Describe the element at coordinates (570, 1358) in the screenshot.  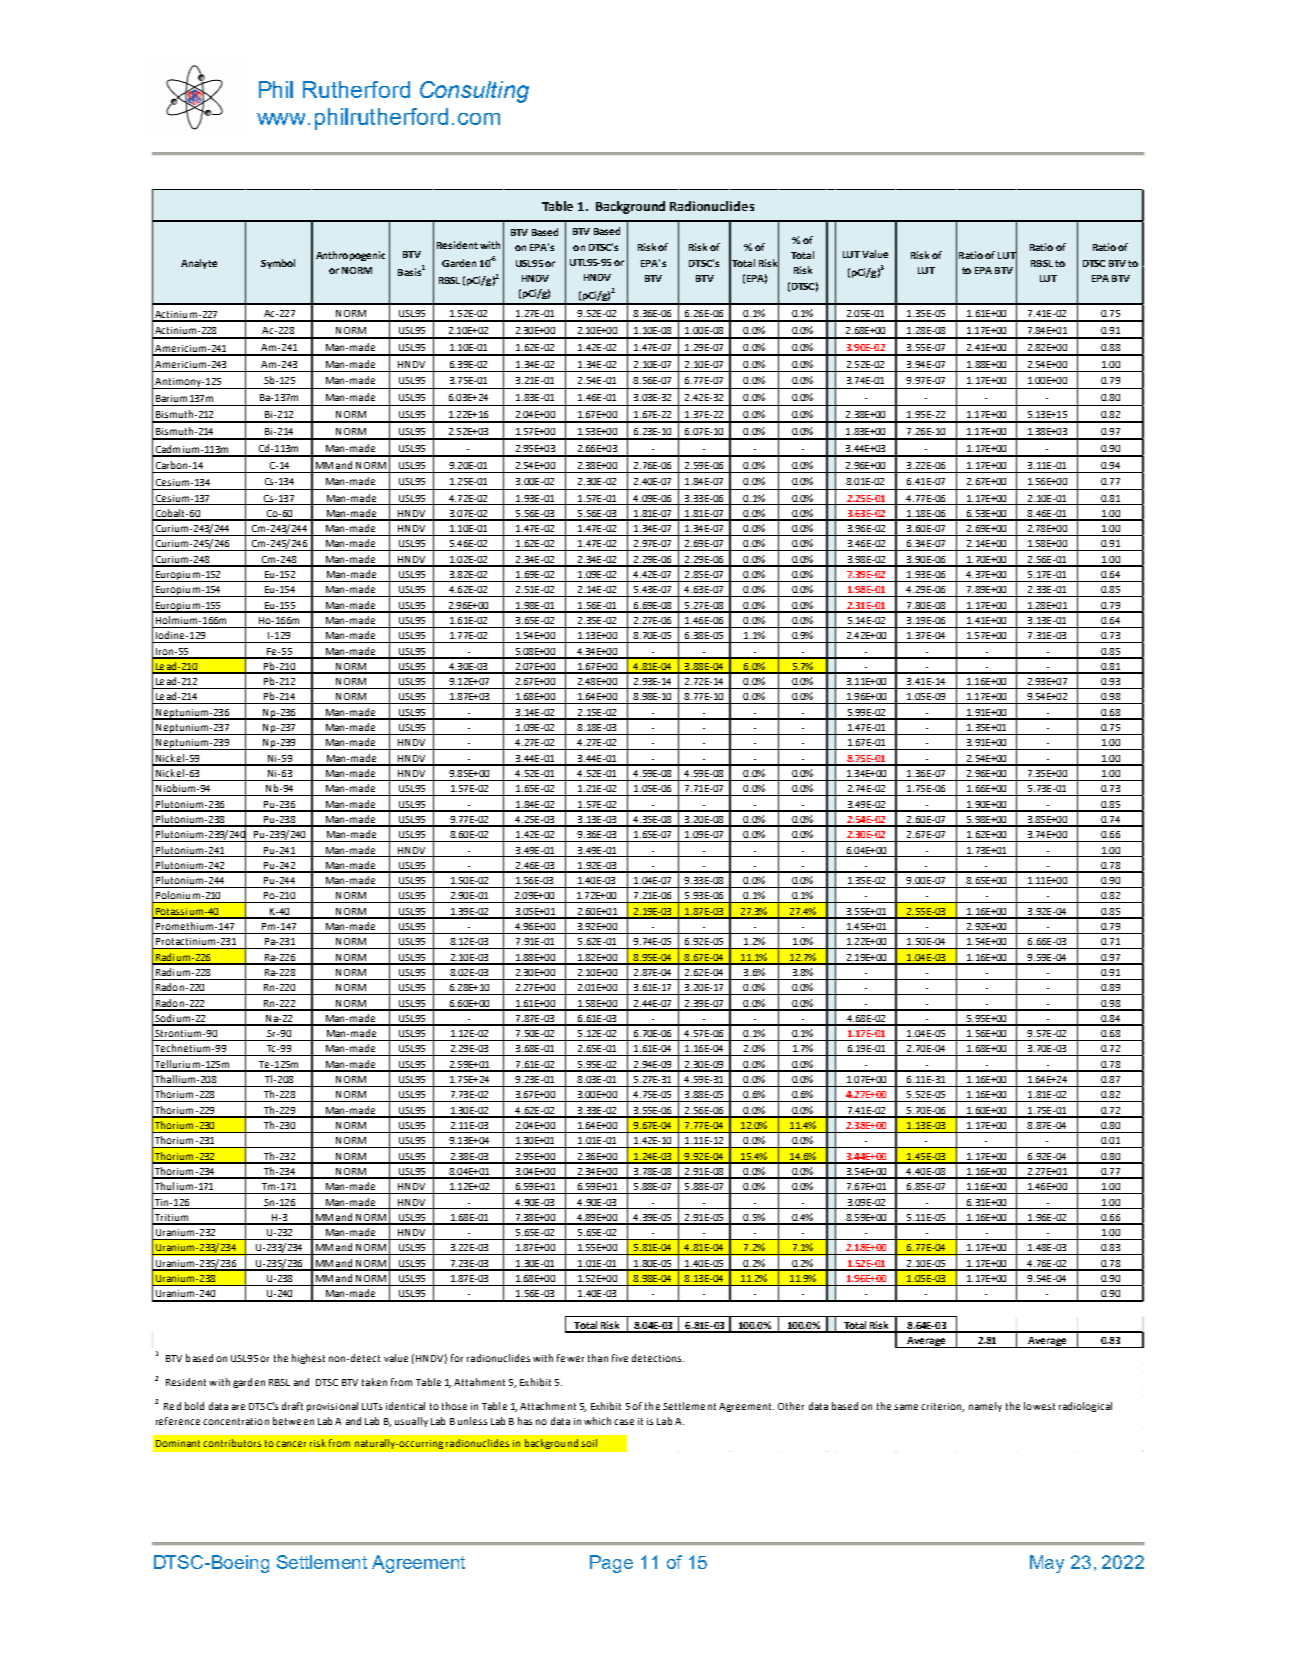
I see `fewer` at that location.
